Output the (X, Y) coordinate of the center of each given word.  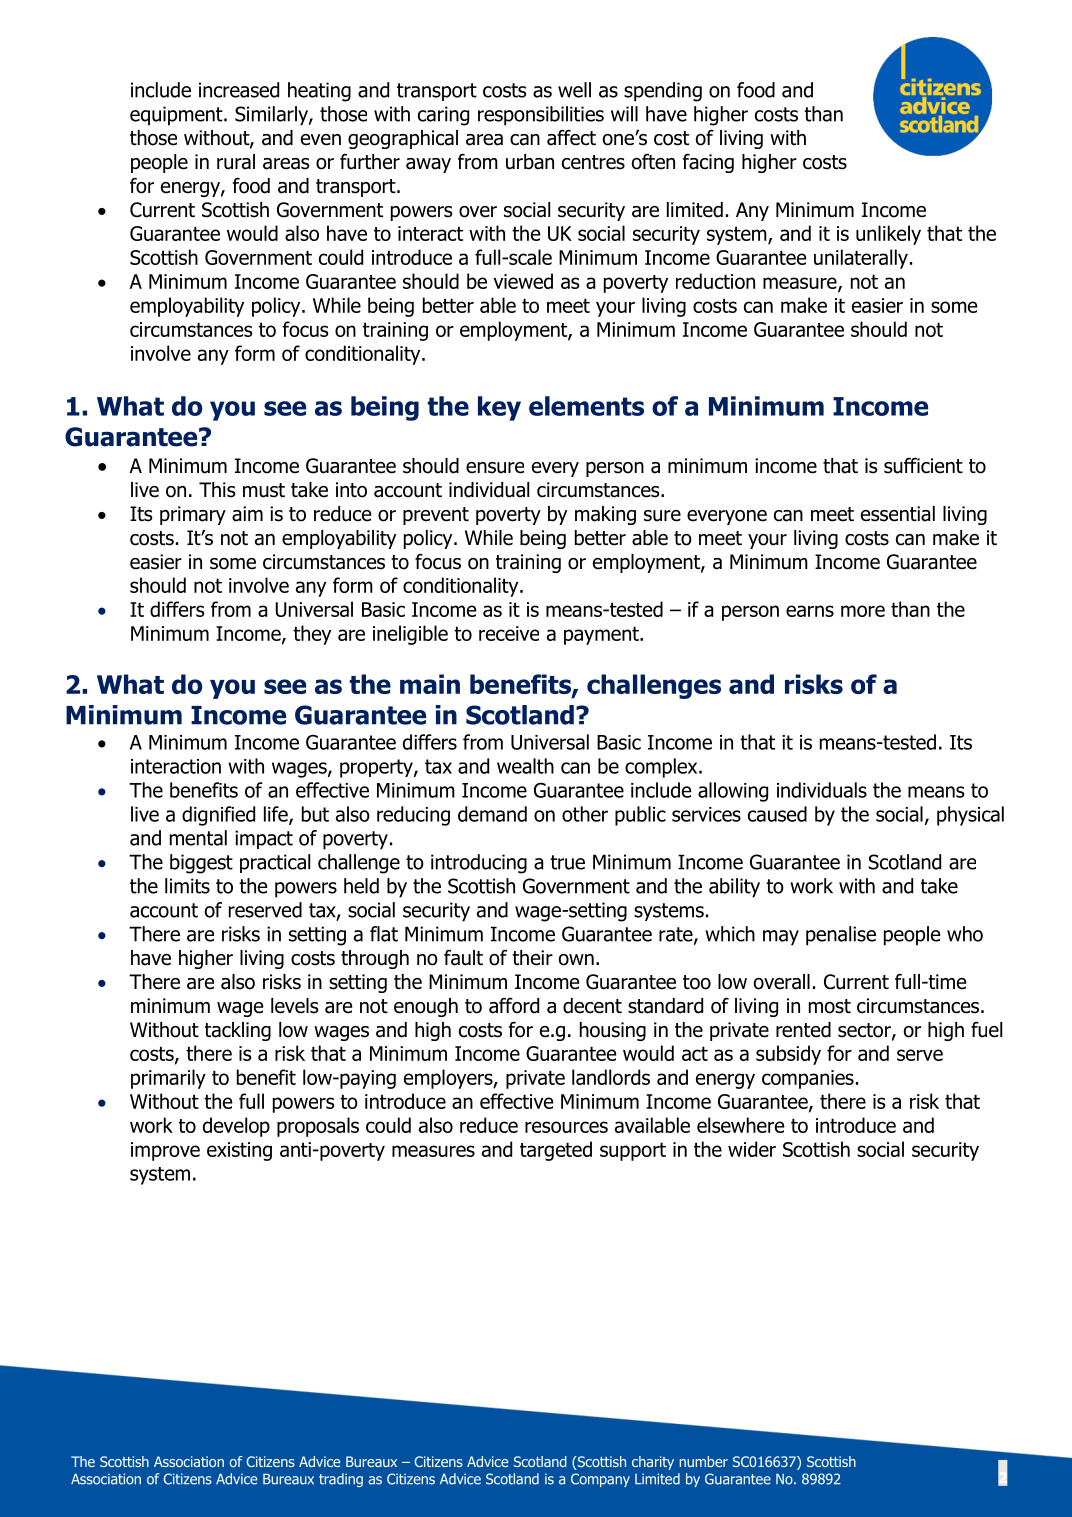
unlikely (888, 235)
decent (592, 1006)
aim (247, 514)
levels (295, 1006)
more (863, 611)
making (605, 515)
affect (571, 138)
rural (236, 162)
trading (341, 1480)
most (830, 1006)
